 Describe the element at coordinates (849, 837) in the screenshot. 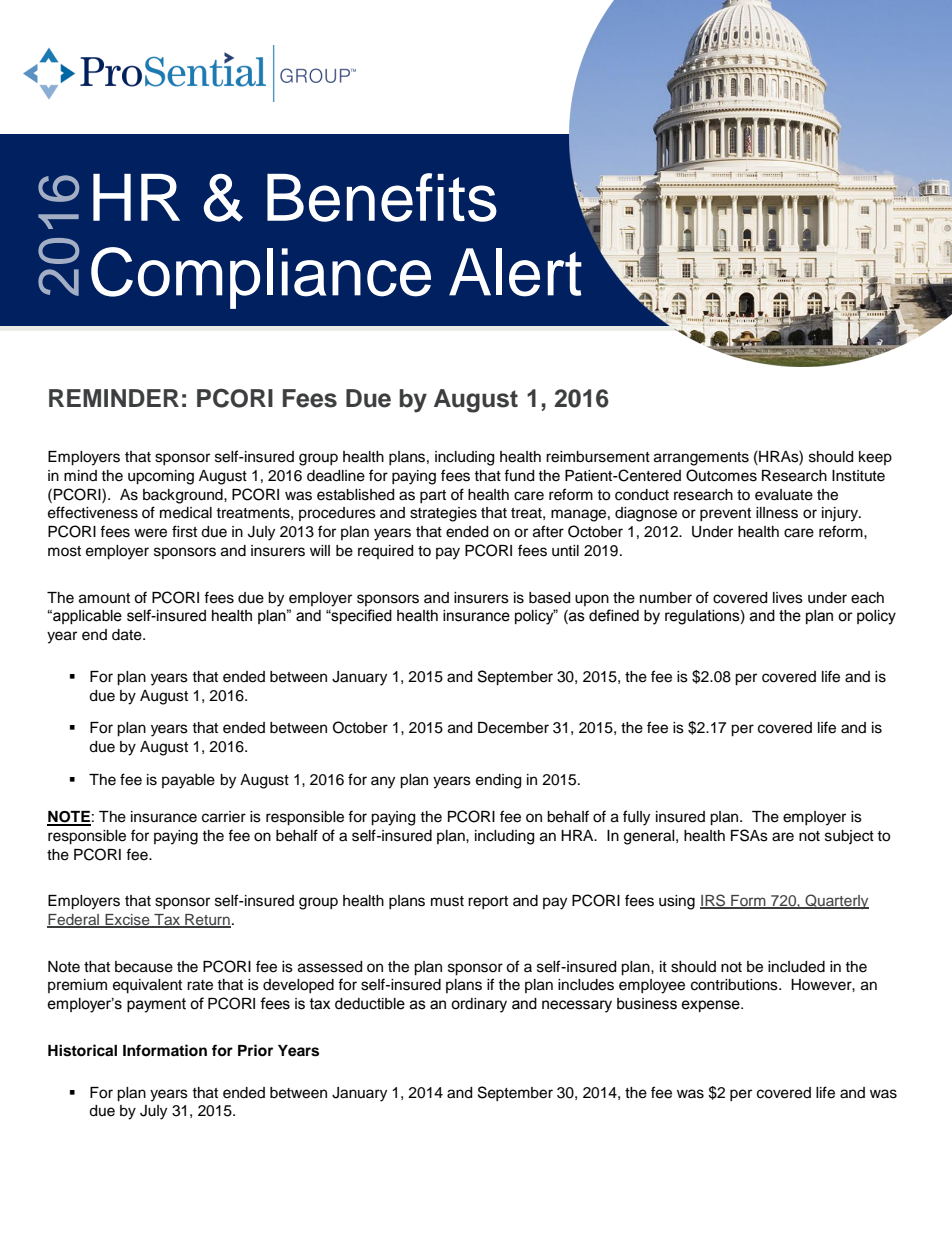

I see `subject` at that location.
